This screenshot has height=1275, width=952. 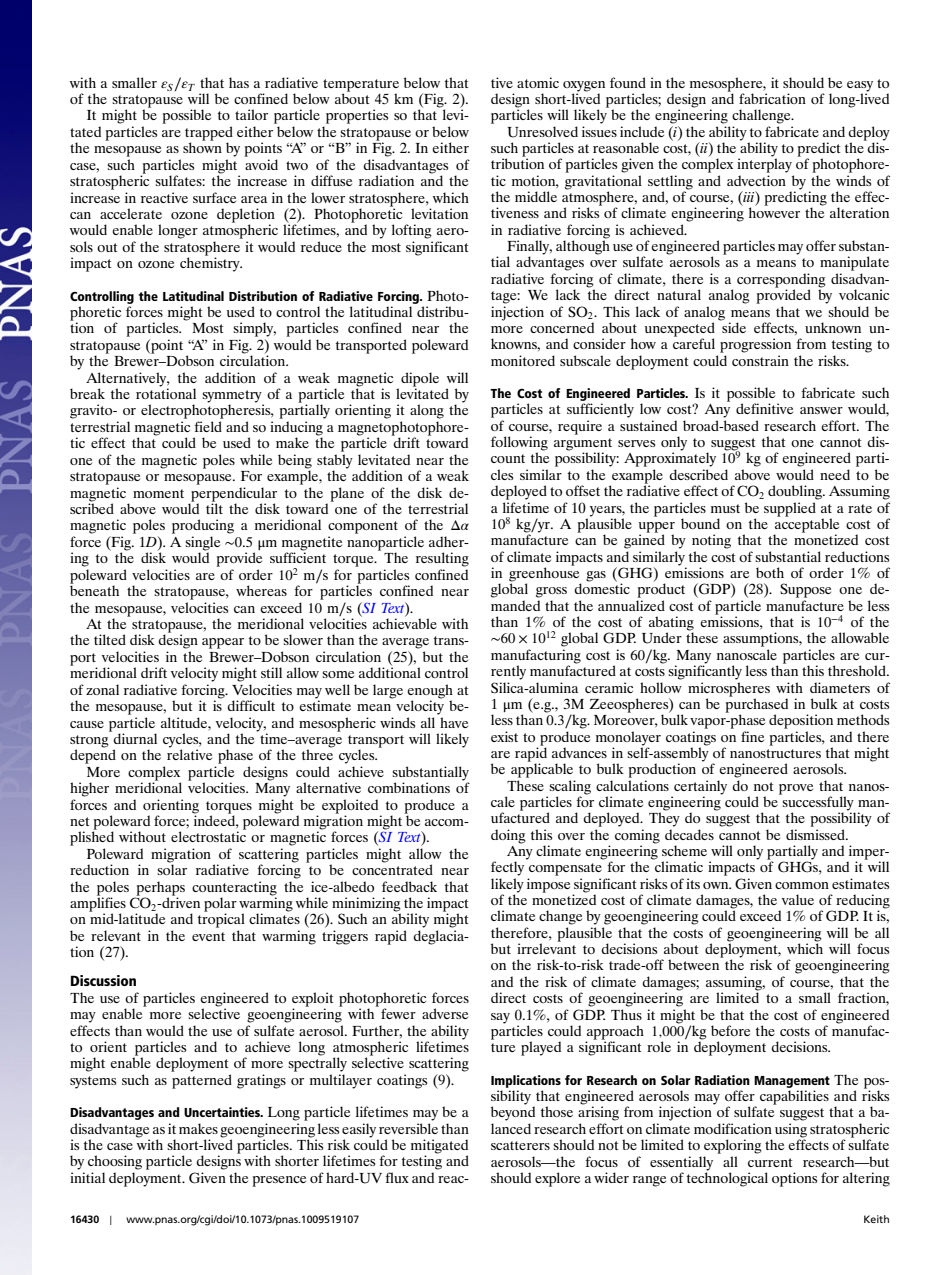 What do you see at coordinates (223, 643) in the screenshot?
I see `appear` at bounding box center [223, 643].
